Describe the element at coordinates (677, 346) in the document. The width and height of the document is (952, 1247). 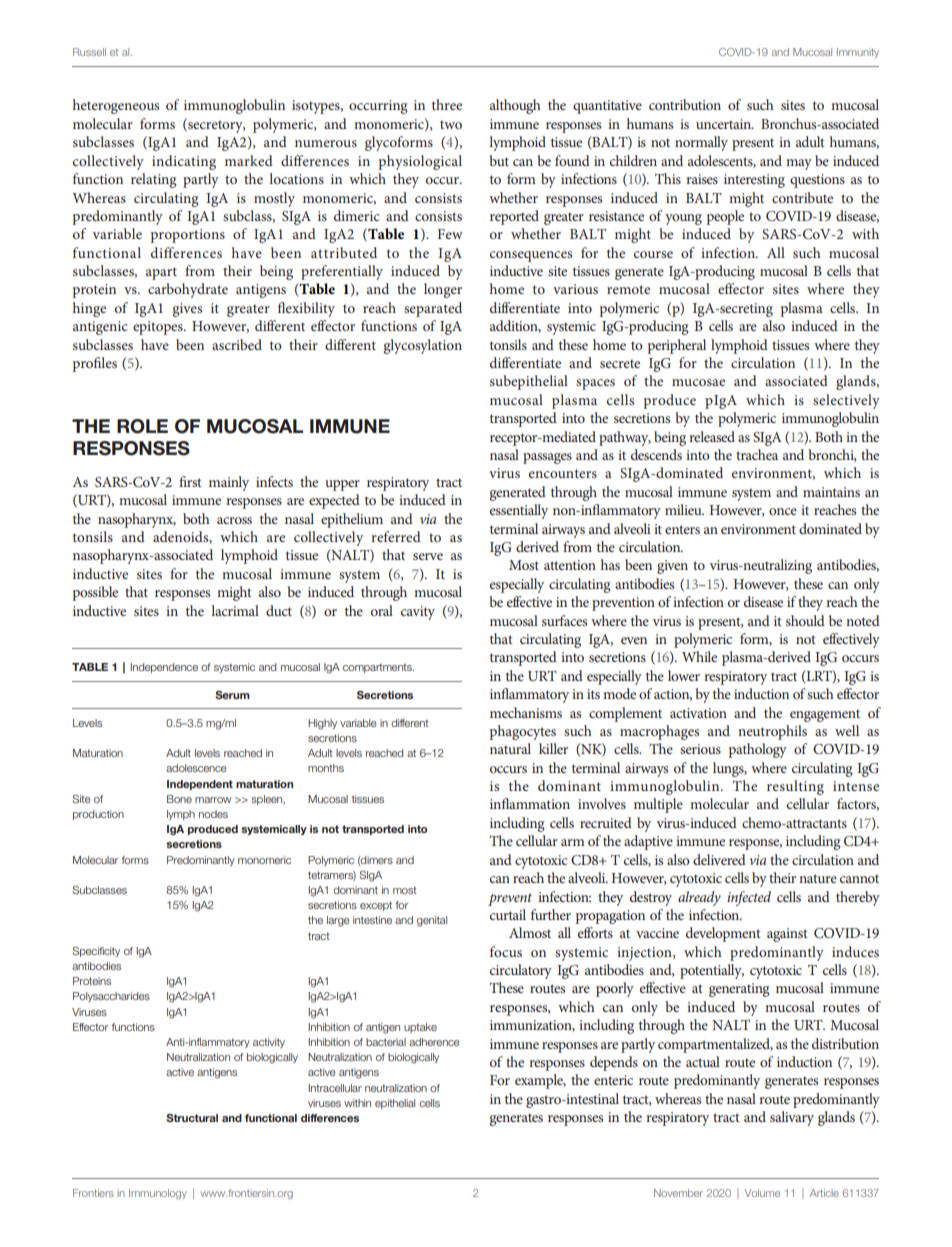
I see `peripheral` at that location.
